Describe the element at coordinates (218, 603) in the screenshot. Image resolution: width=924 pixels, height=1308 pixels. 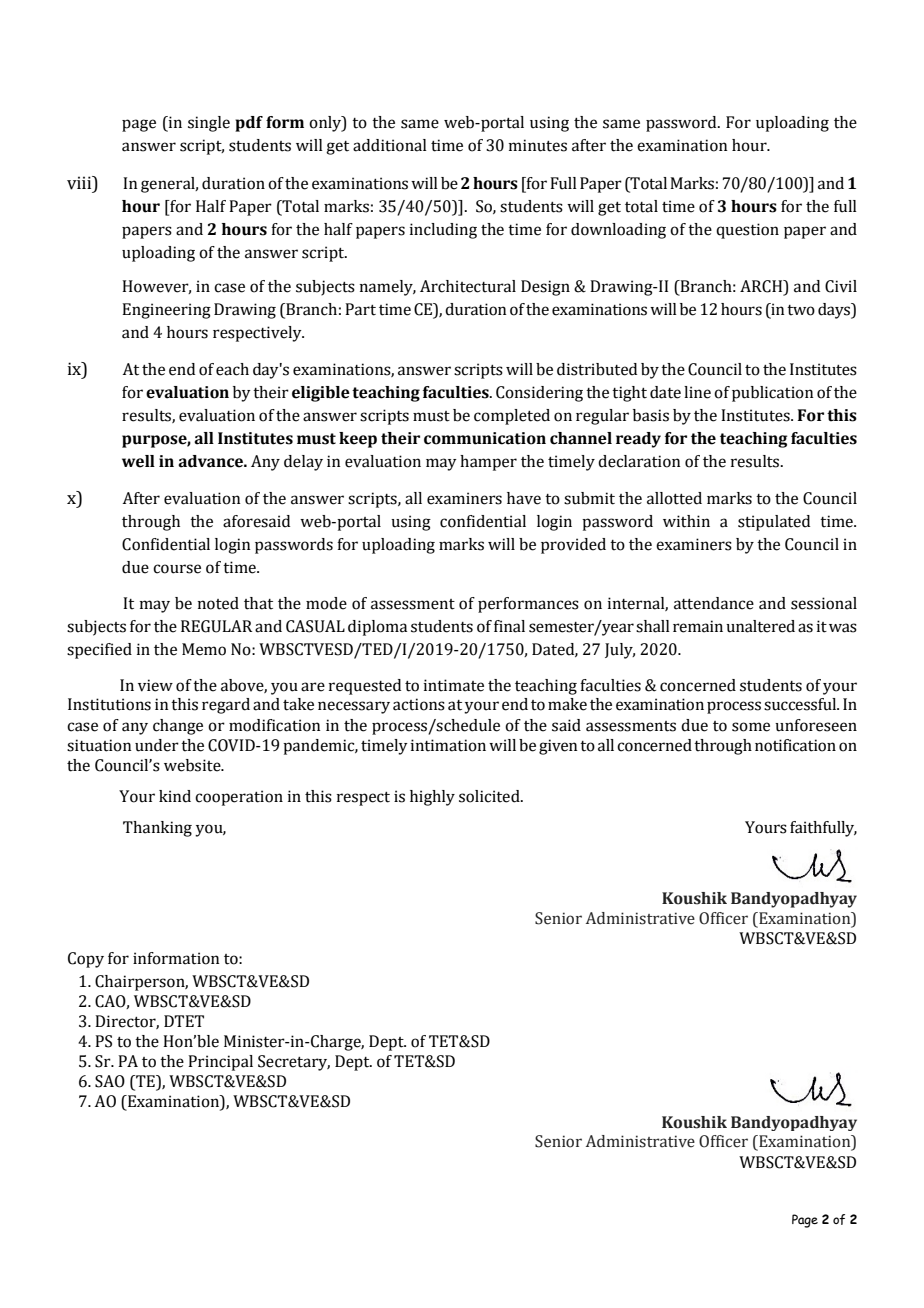
I see `noted` at that location.
